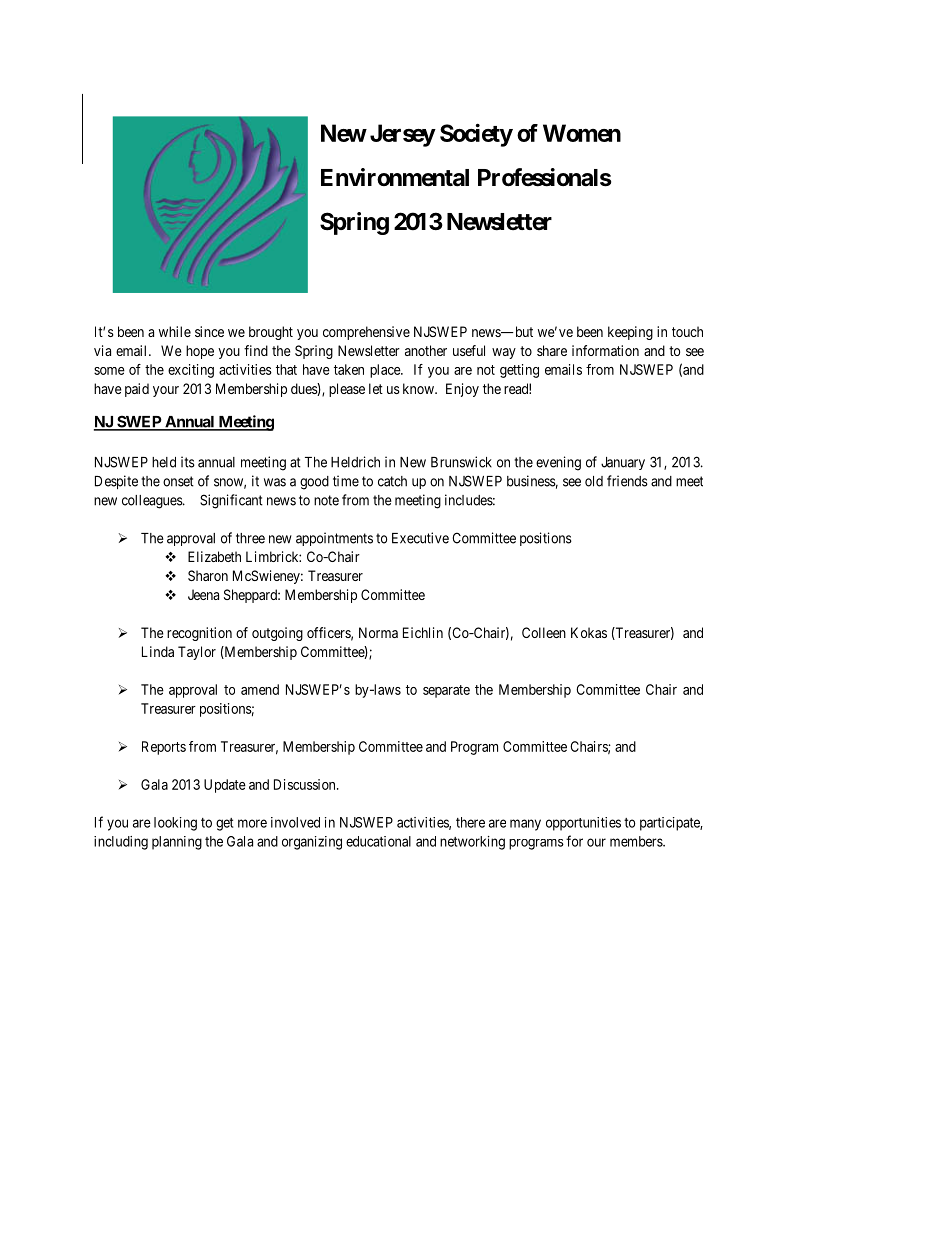  I want to click on Jeena, so click(203, 594).
